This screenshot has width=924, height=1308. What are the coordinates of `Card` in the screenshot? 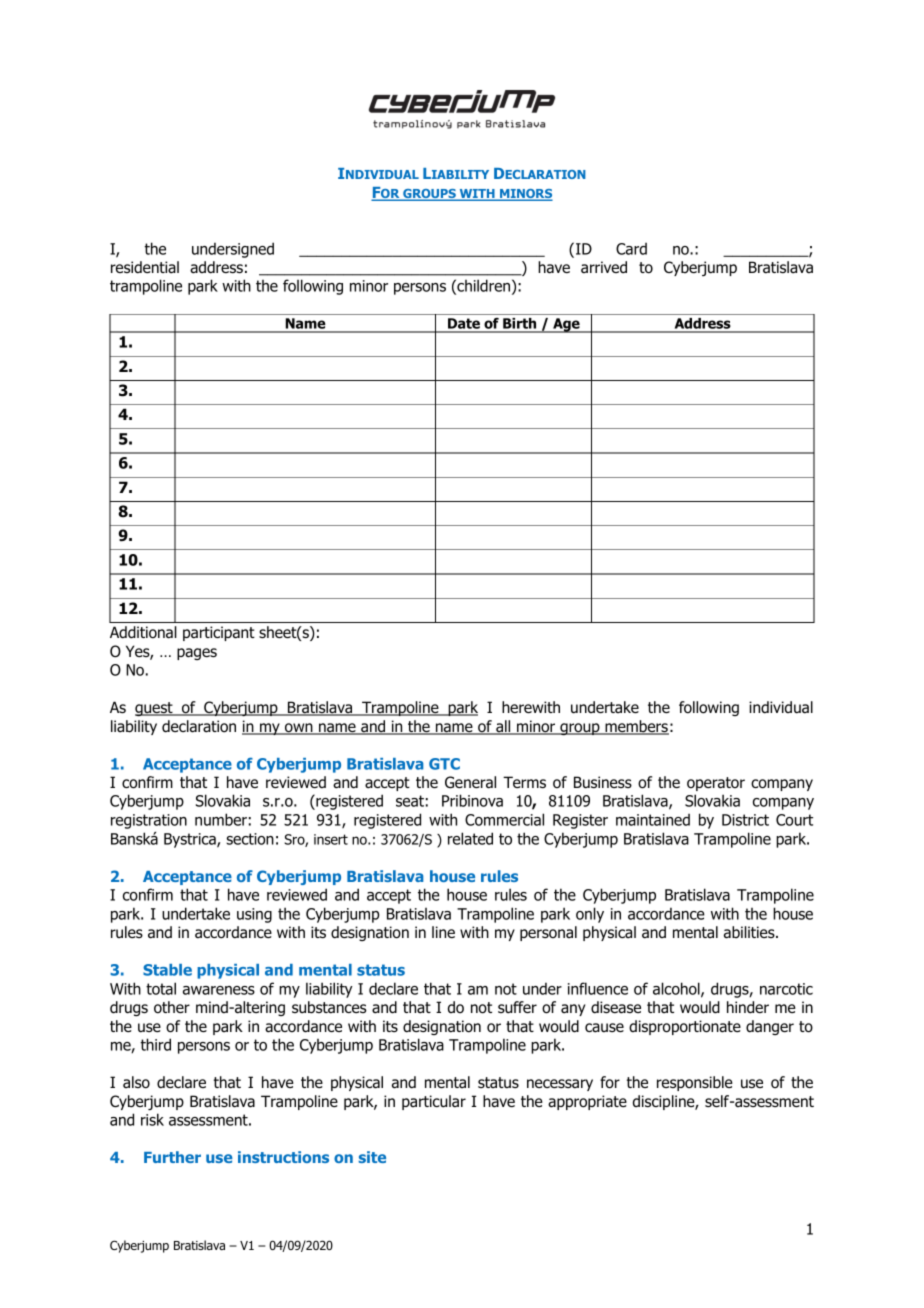 It's located at (631, 248).
